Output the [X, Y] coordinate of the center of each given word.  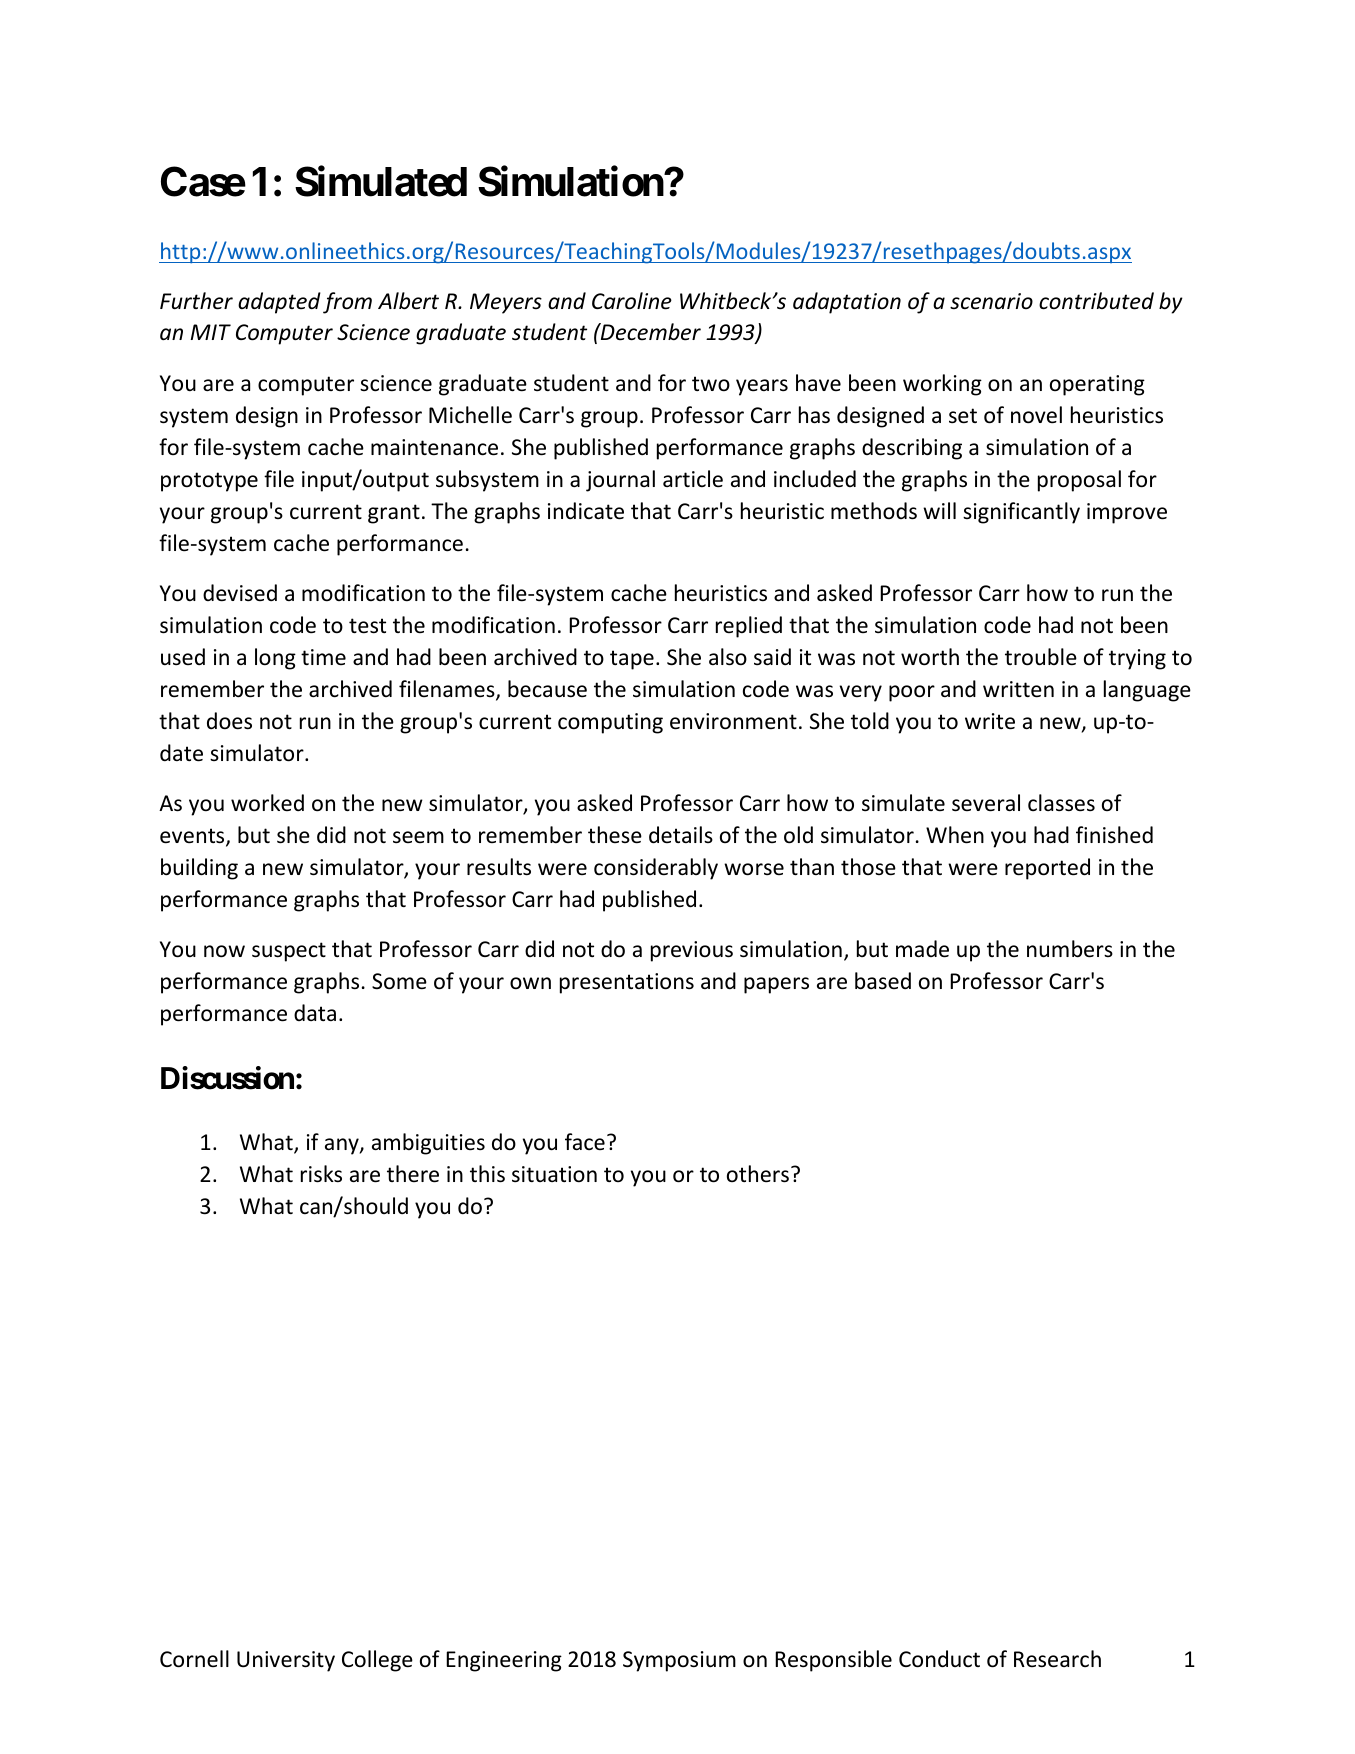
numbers [1070, 949]
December [650, 332]
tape [632, 660]
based [883, 981]
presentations [627, 983]
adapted [279, 303]
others [758, 1174]
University [286, 1661]
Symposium [679, 1661]
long [275, 659]
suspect [289, 952]
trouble [1041, 657]
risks [321, 1174]
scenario [991, 301]
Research [1057, 1659]
